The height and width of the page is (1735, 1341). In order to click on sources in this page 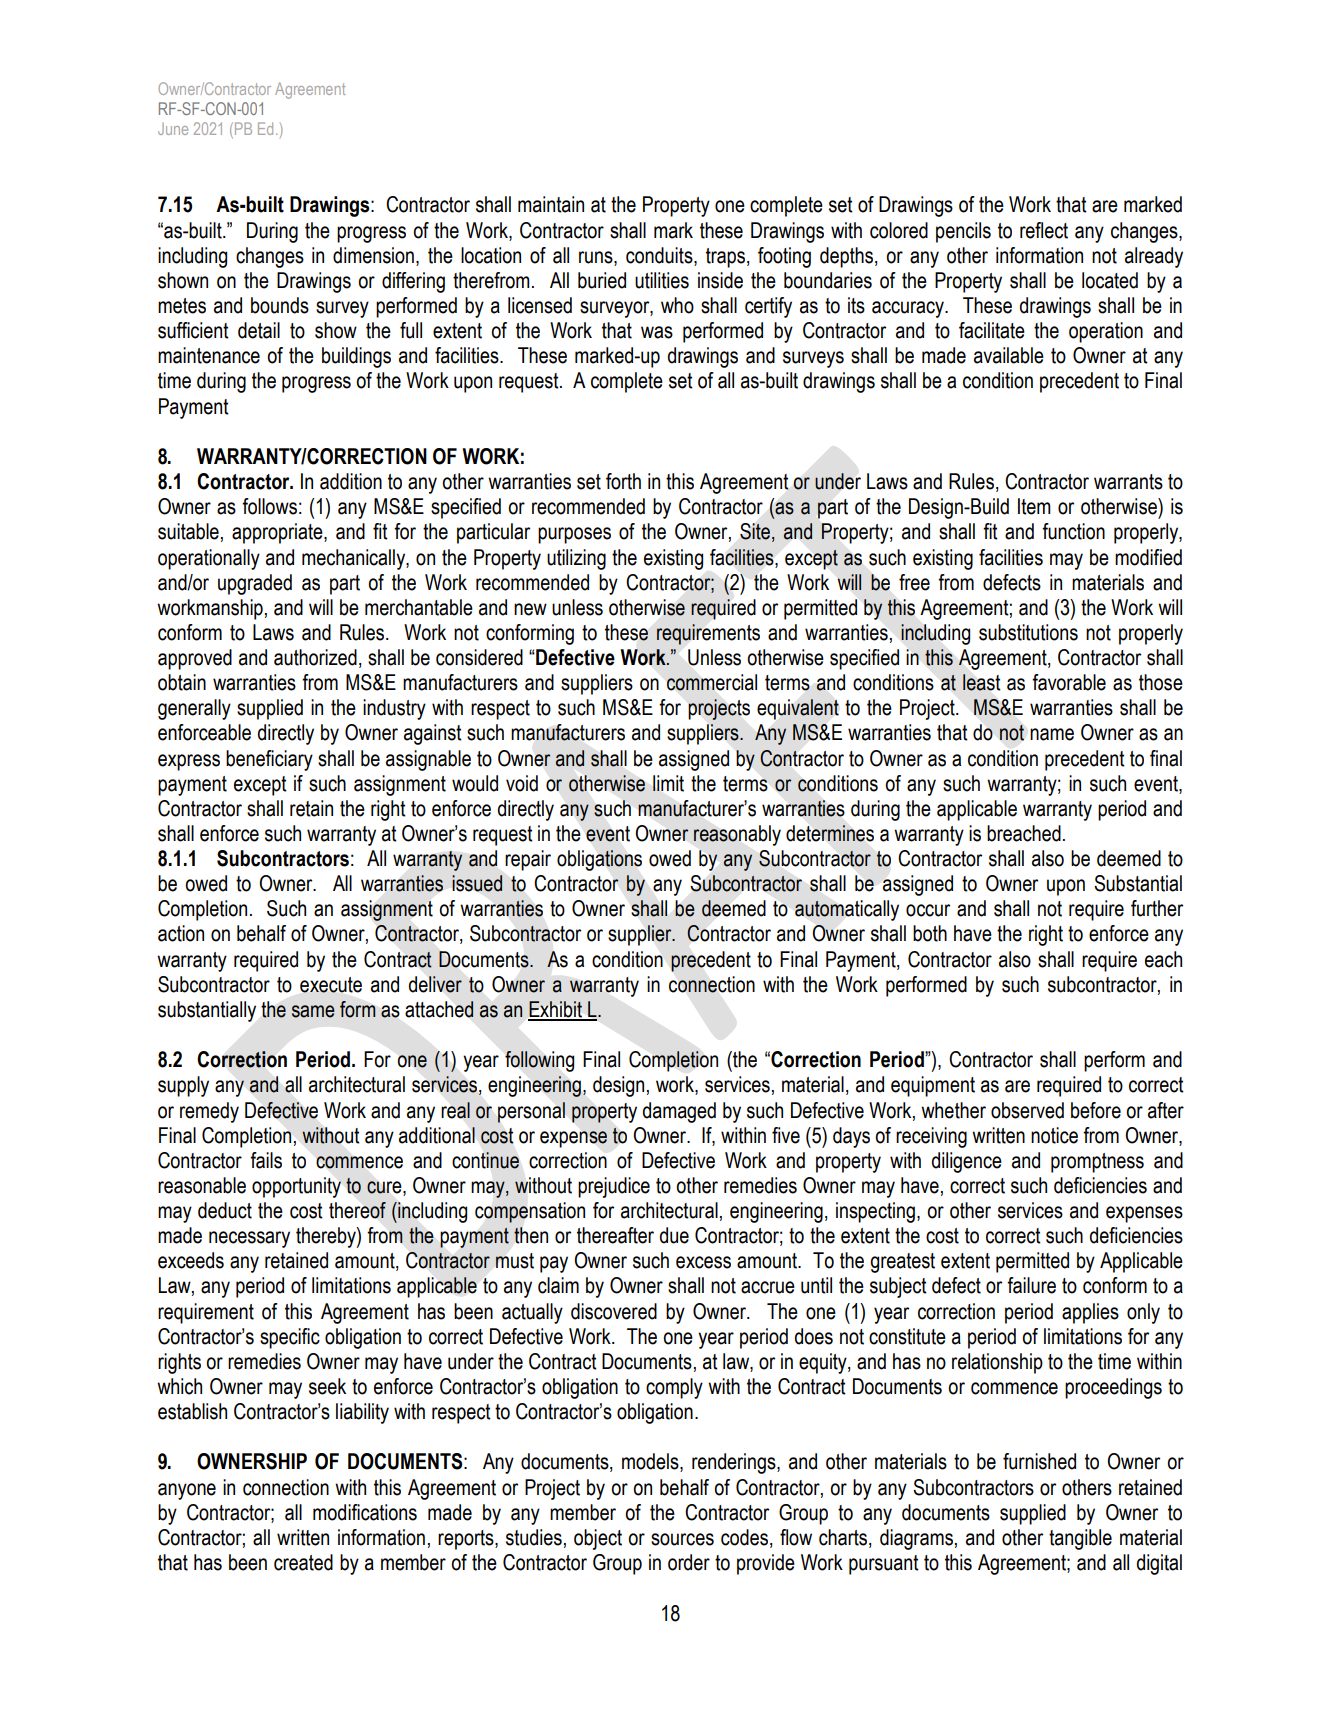, I will do `click(682, 1539)`.
